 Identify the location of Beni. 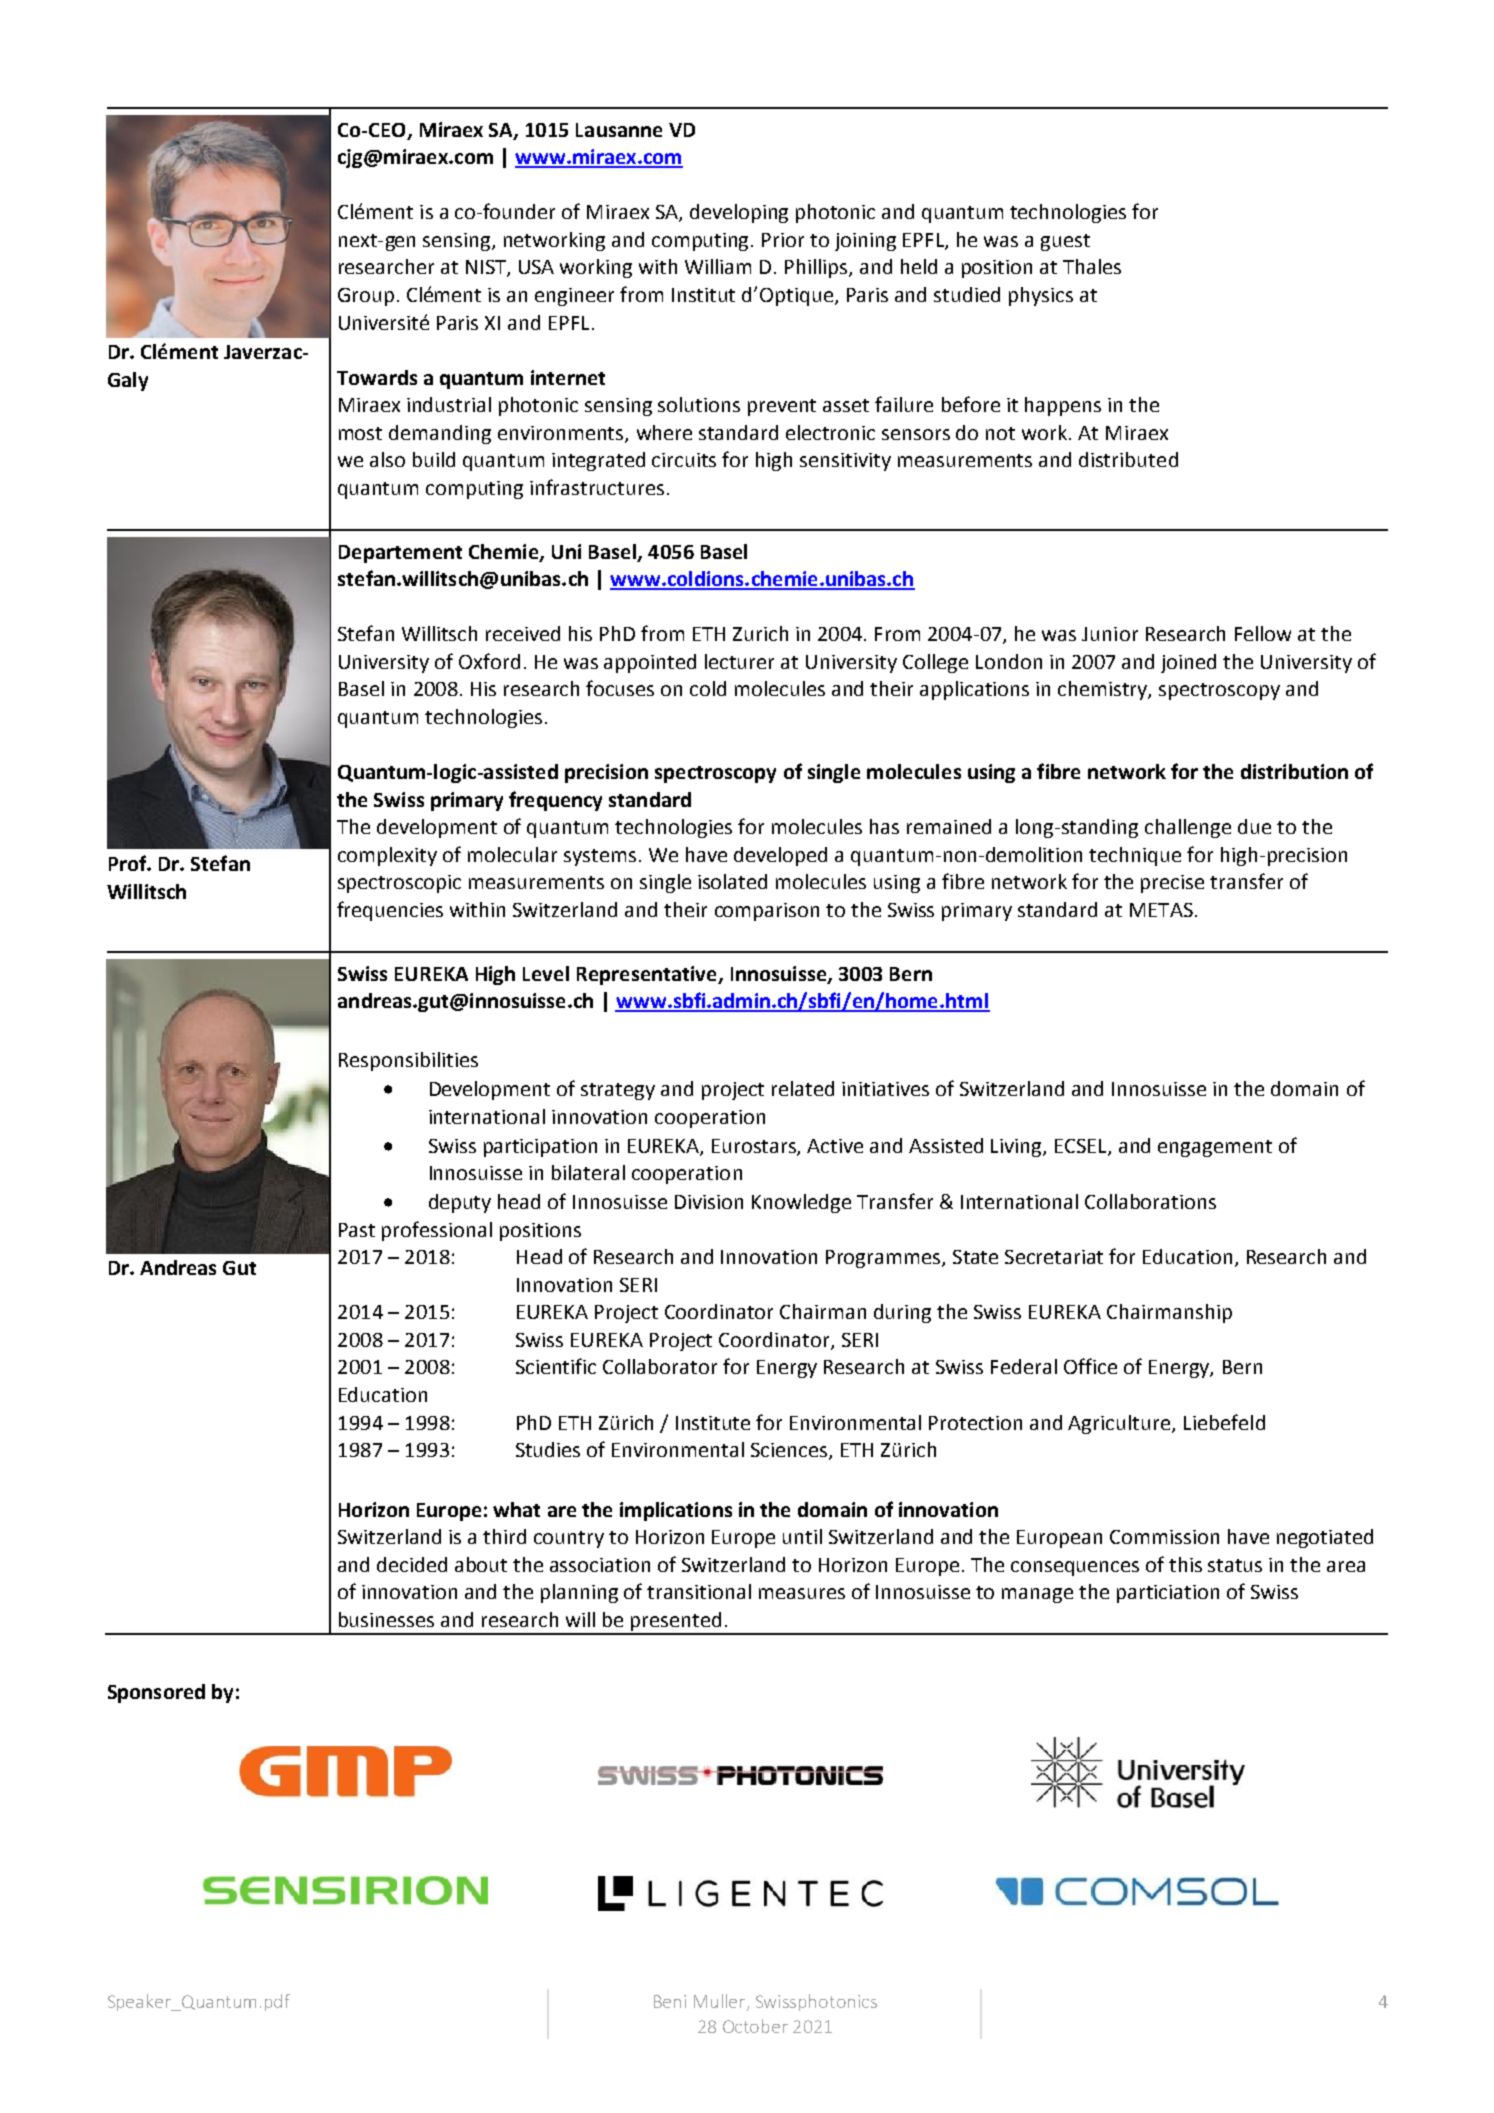
(670, 2001).
